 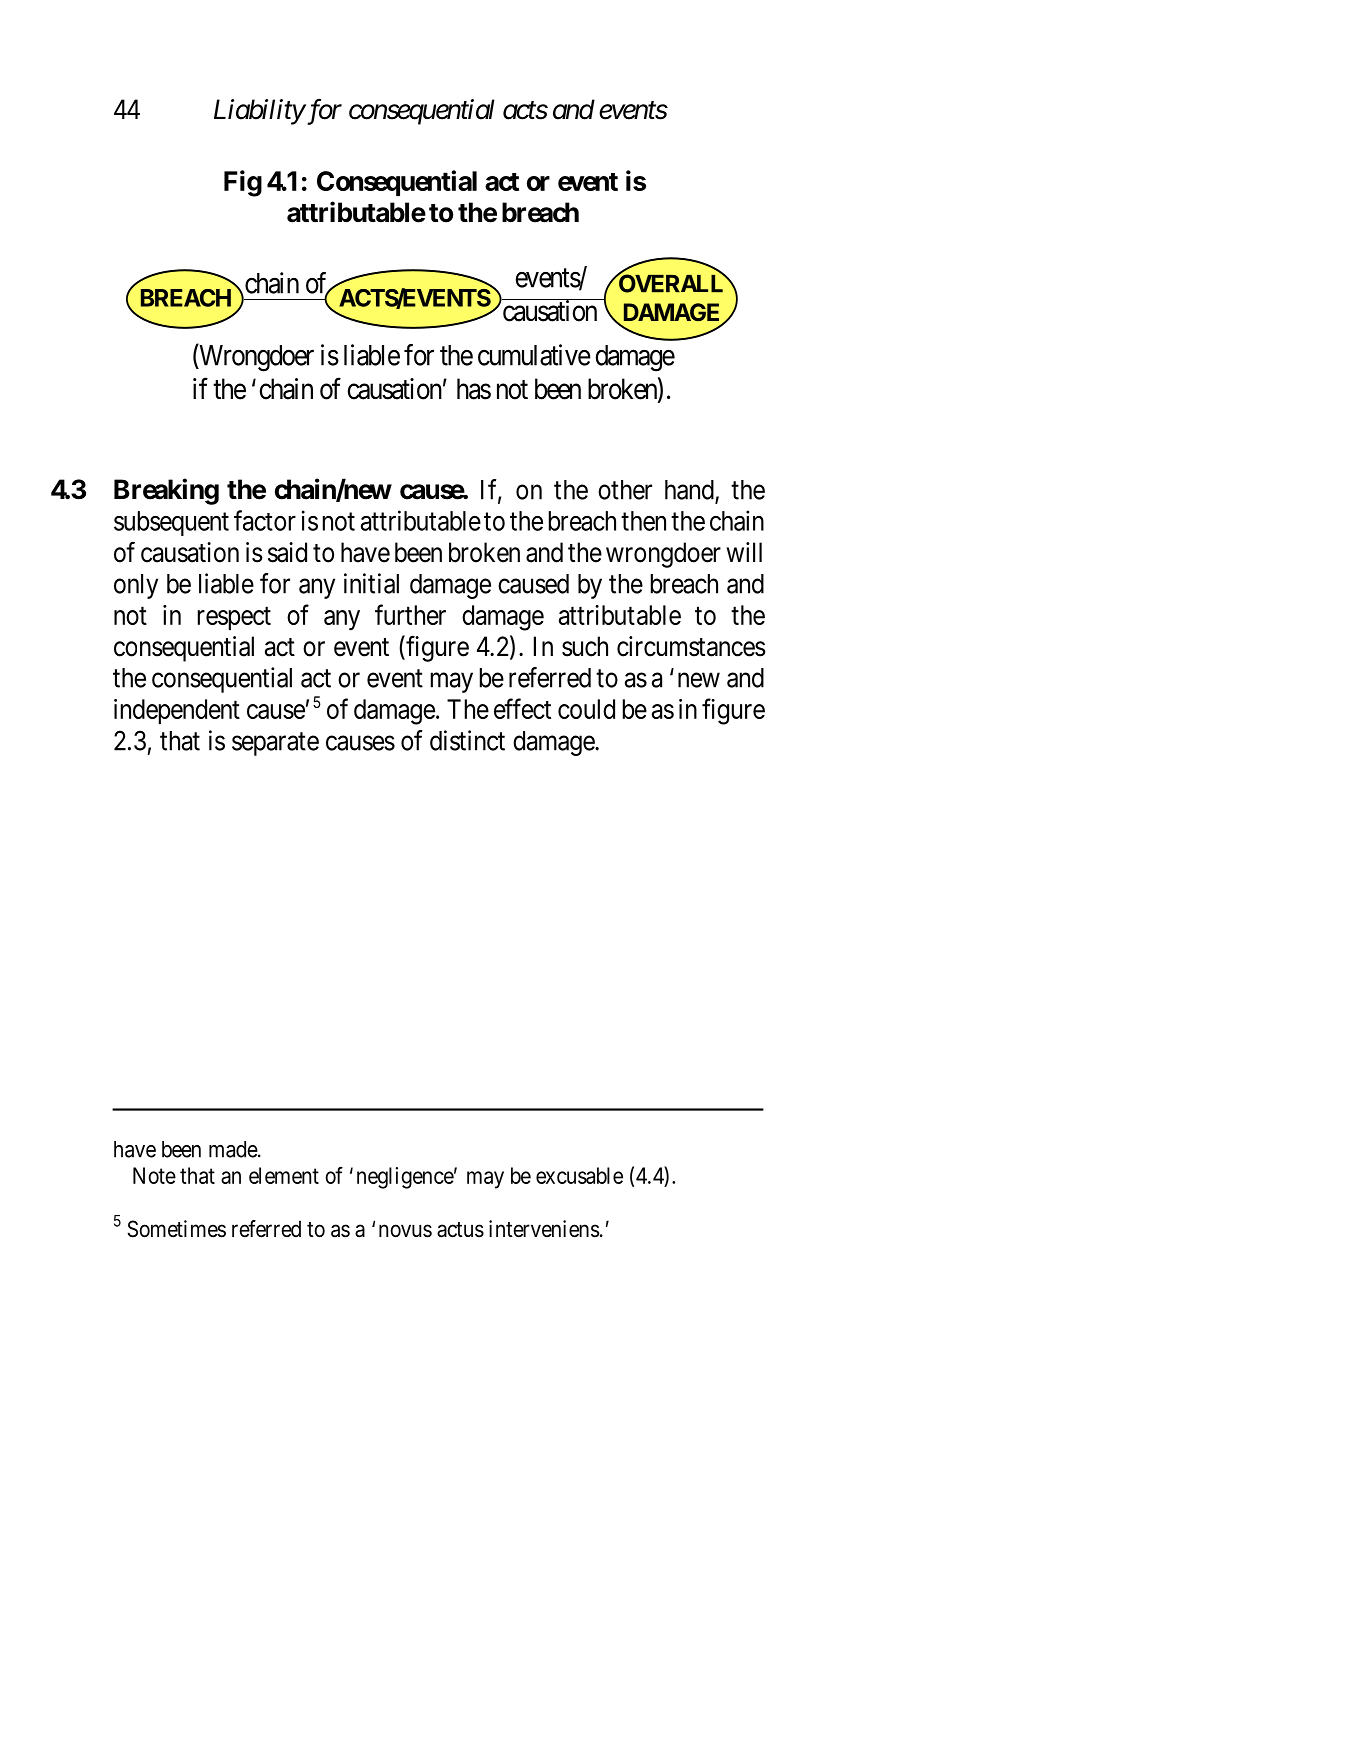 What do you see at coordinates (177, 711) in the screenshot?
I see `independent` at bounding box center [177, 711].
